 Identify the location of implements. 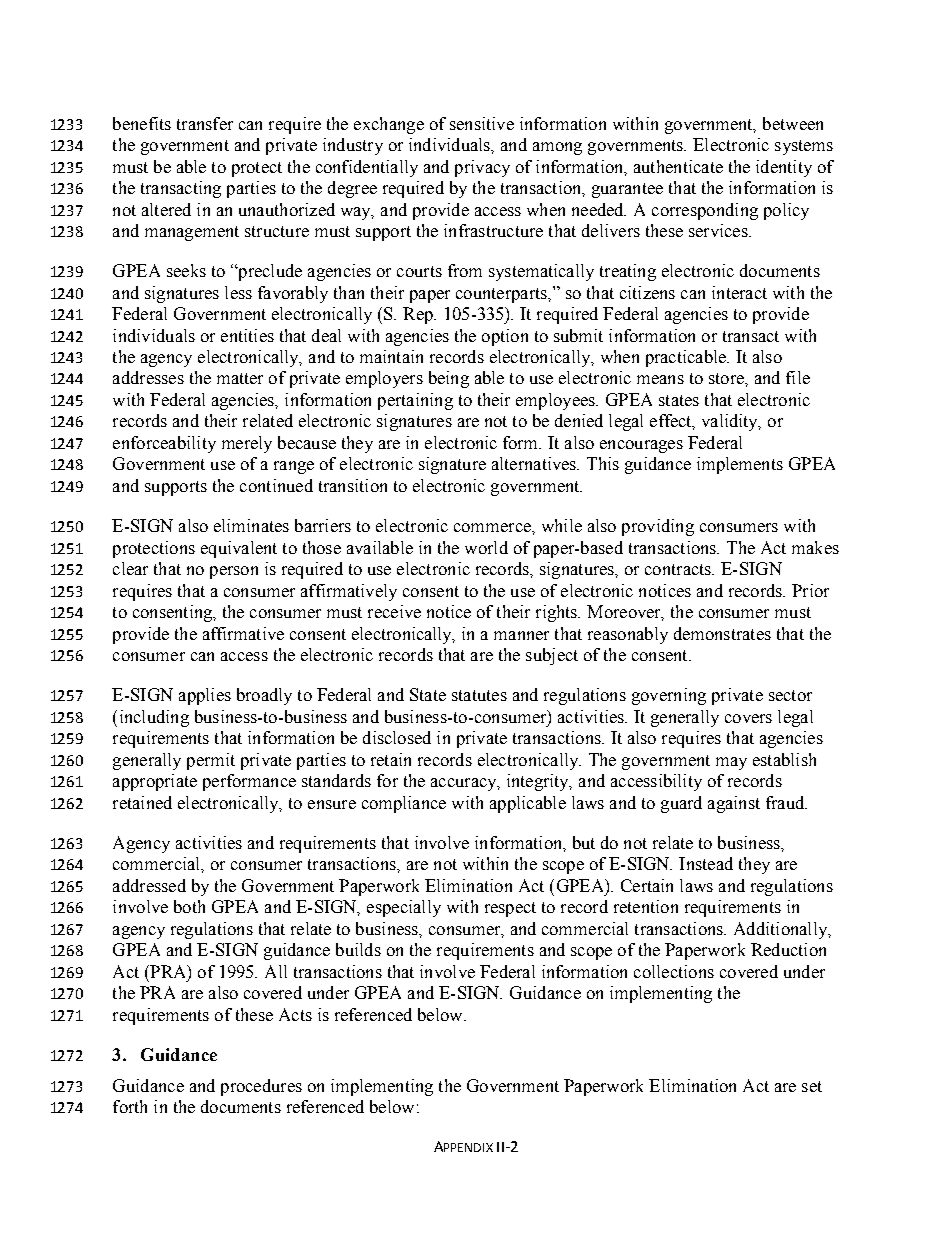
(740, 465).
